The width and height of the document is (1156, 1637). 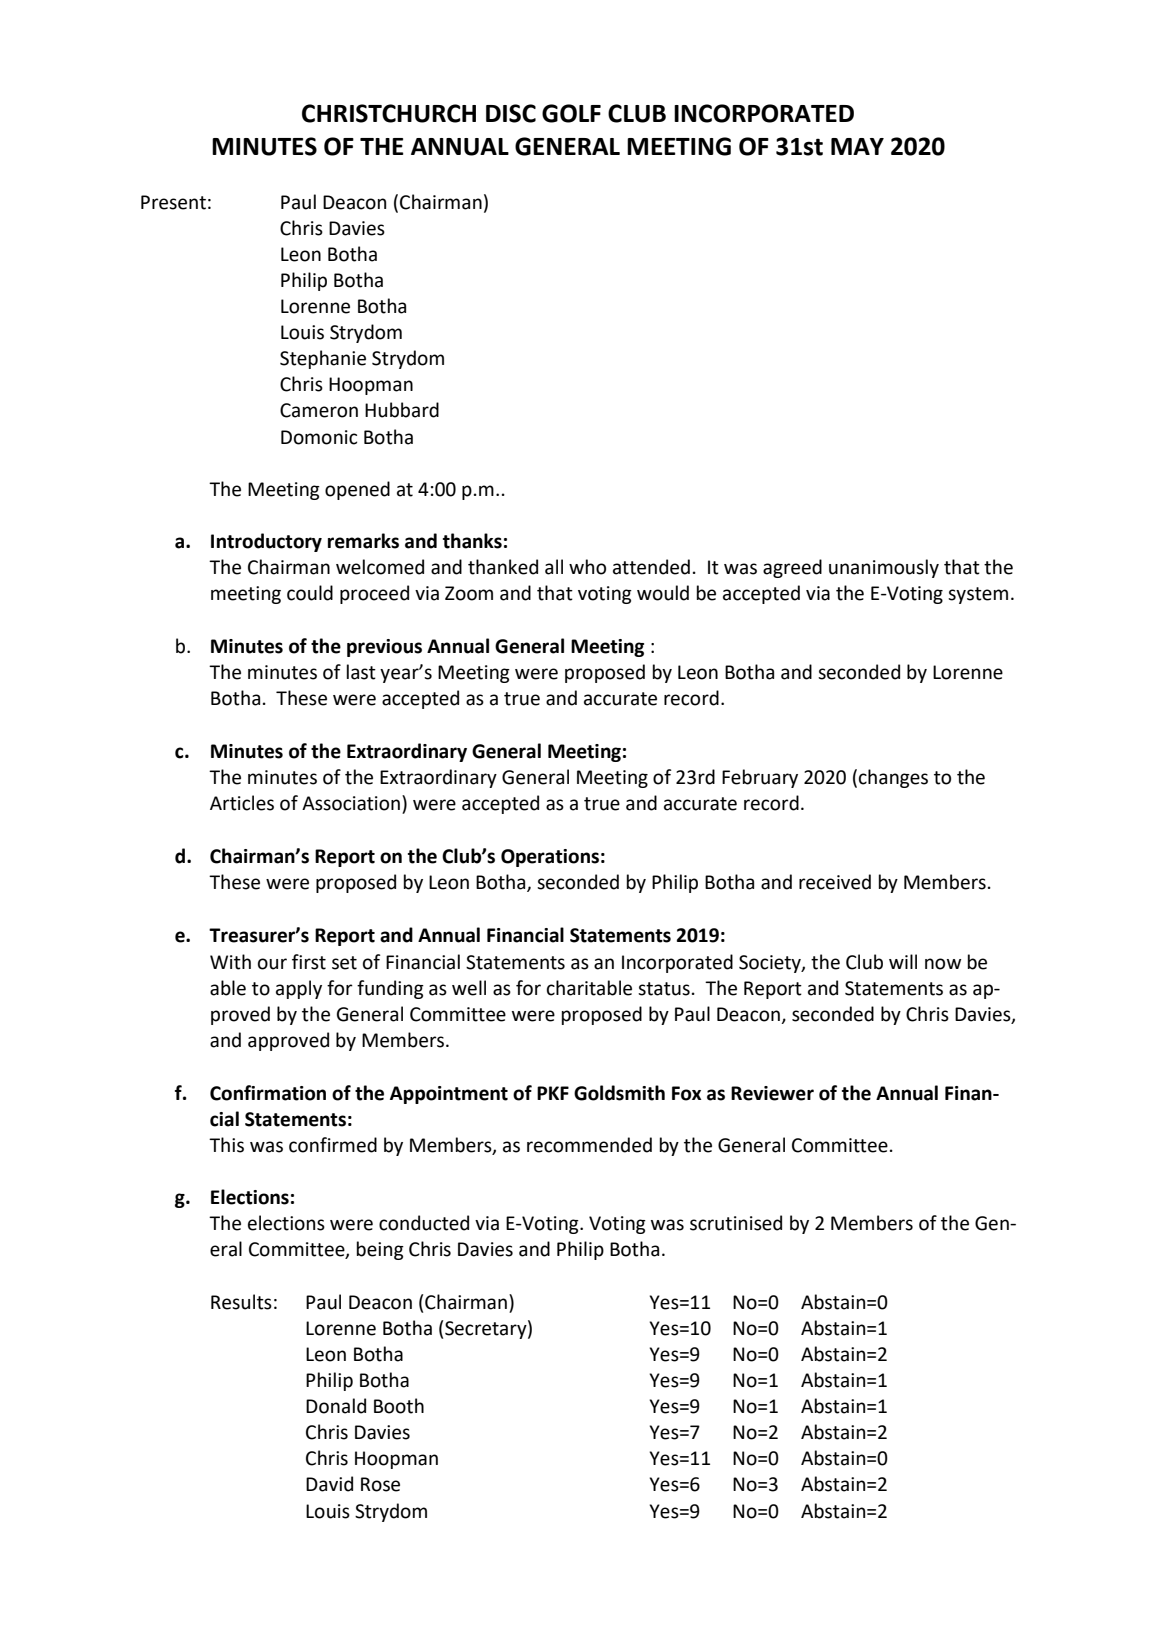 I want to click on will, so click(x=903, y=961).
